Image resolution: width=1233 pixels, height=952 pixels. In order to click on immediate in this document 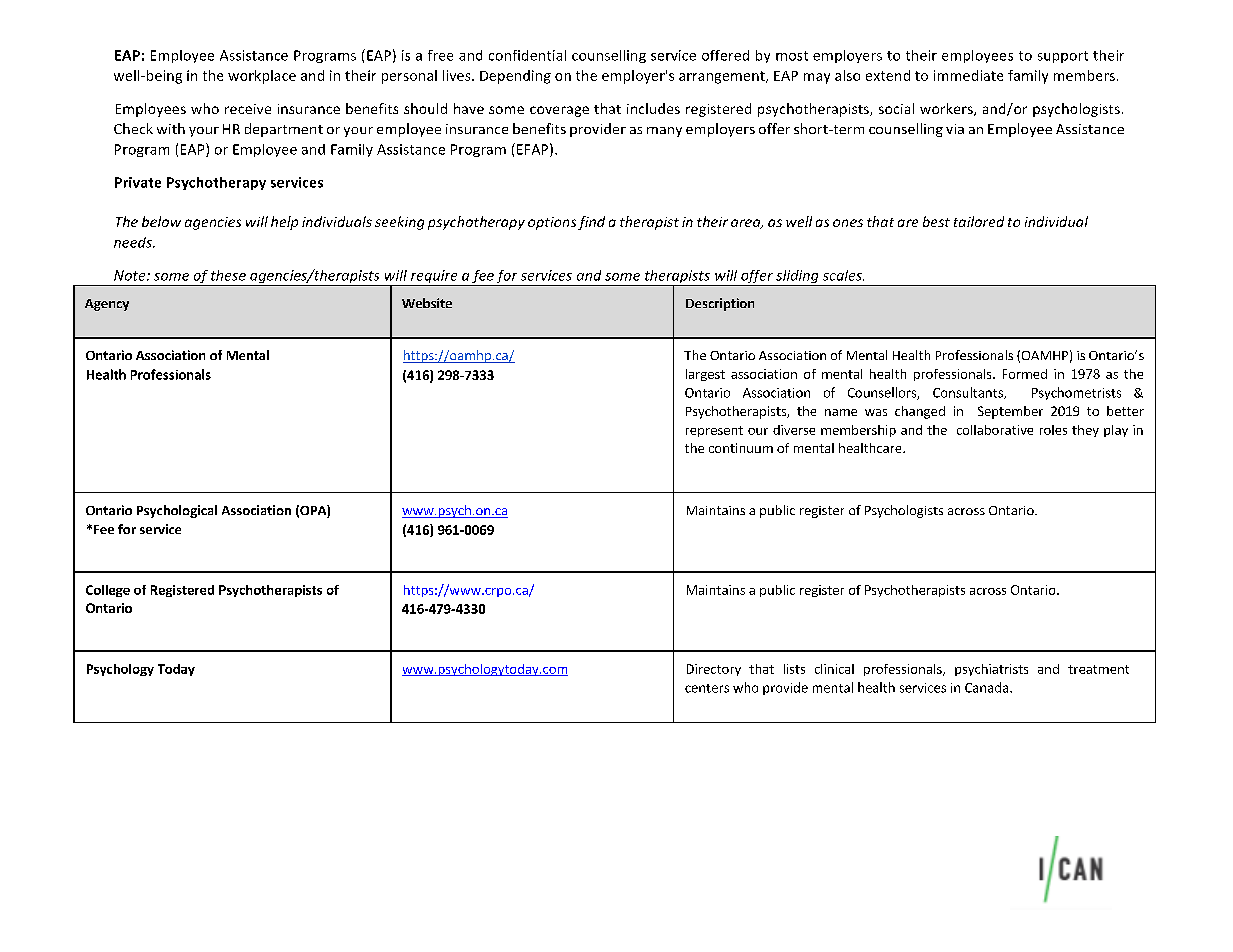, I will do `click(968, 75)`.
